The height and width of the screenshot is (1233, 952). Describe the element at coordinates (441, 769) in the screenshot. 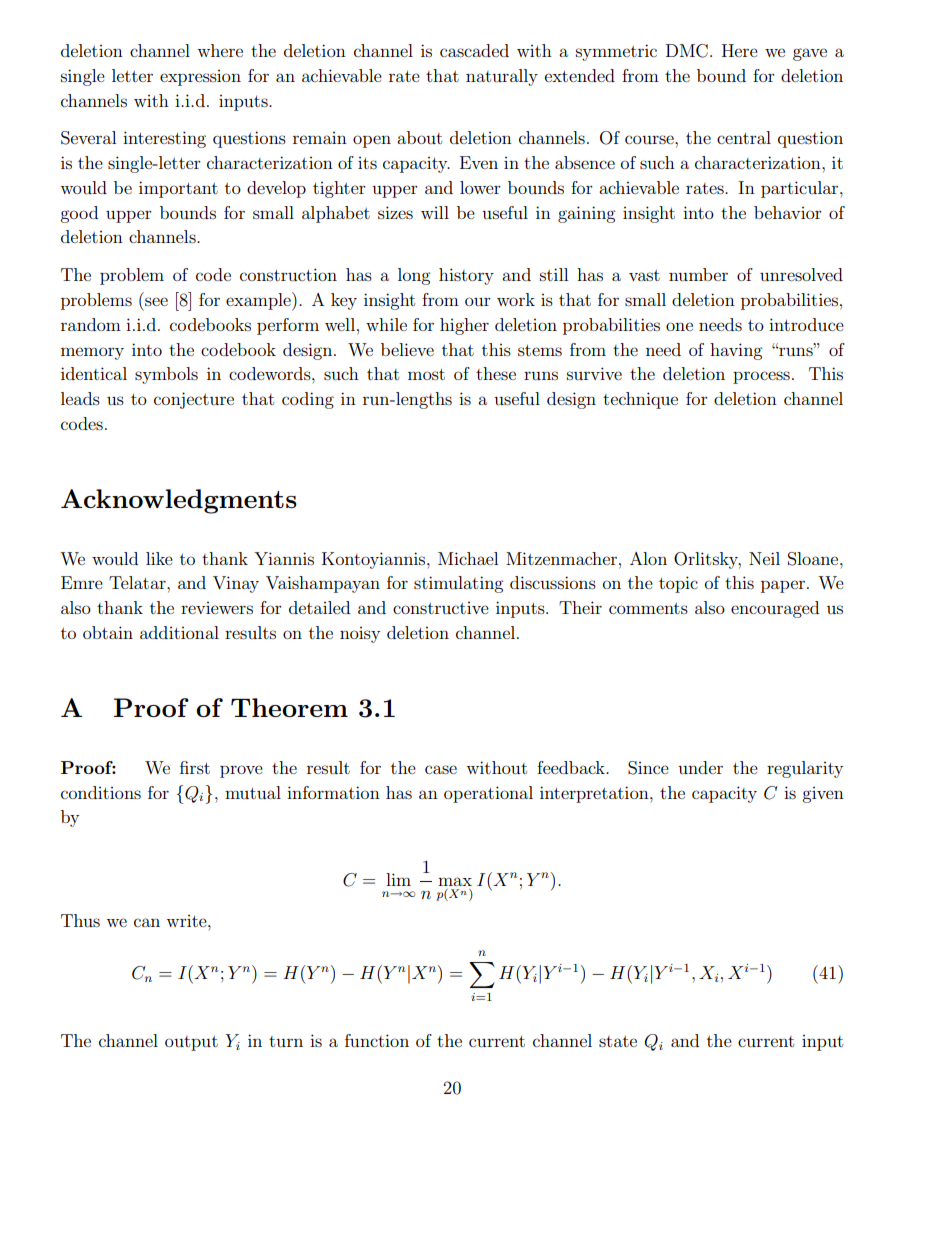

I see `case` at that location.
